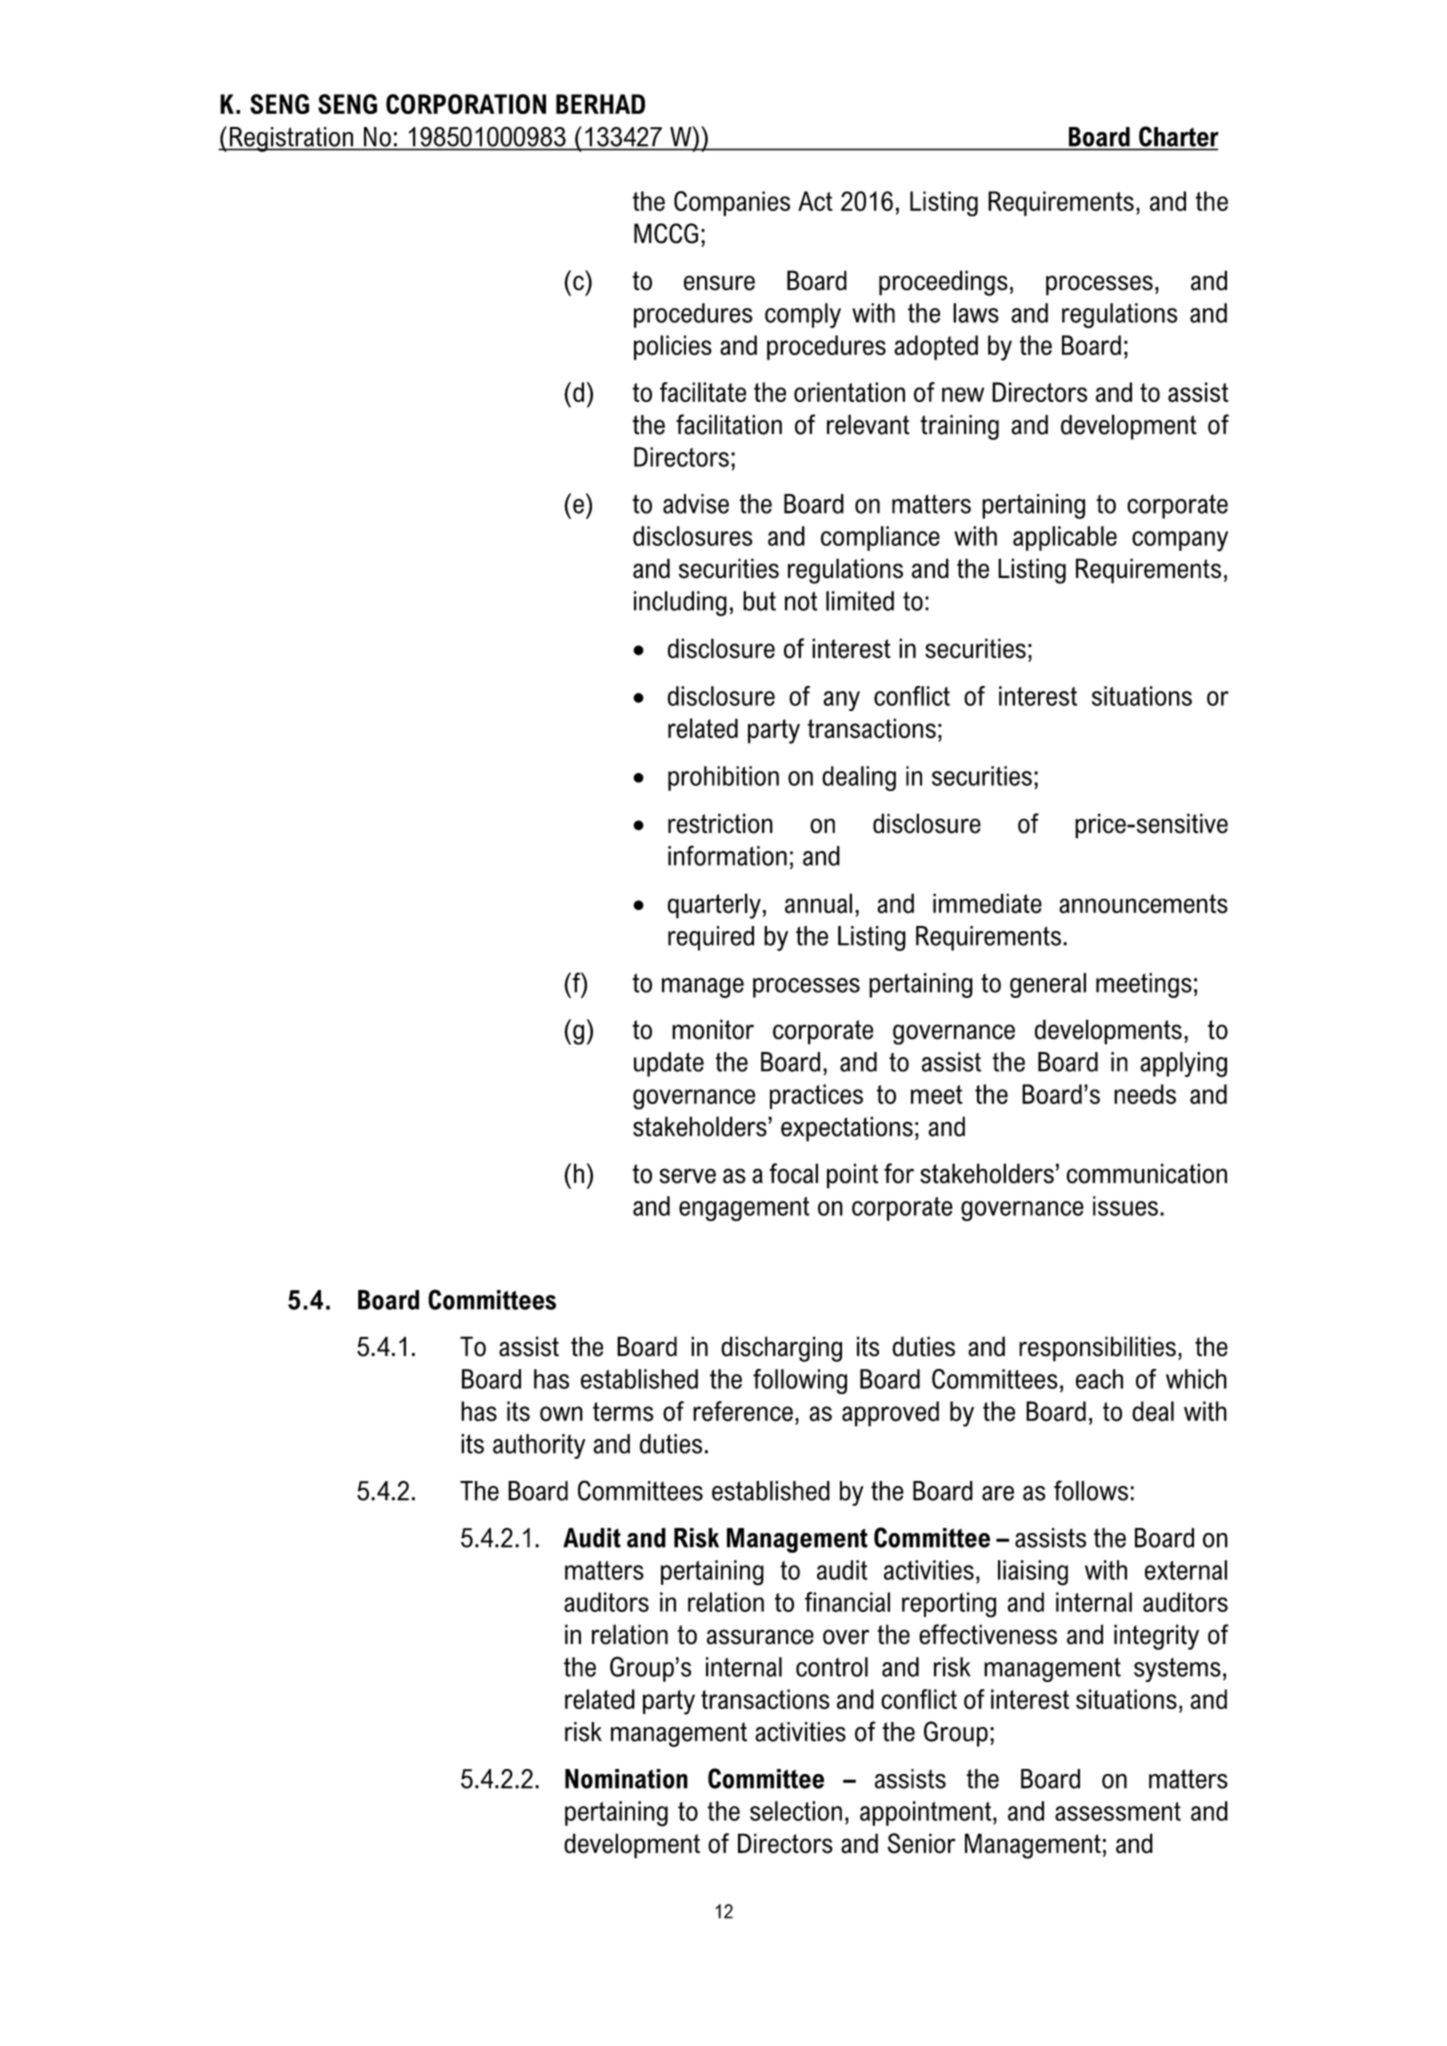  I want to click on CORPORATION, so click(466, 104).
